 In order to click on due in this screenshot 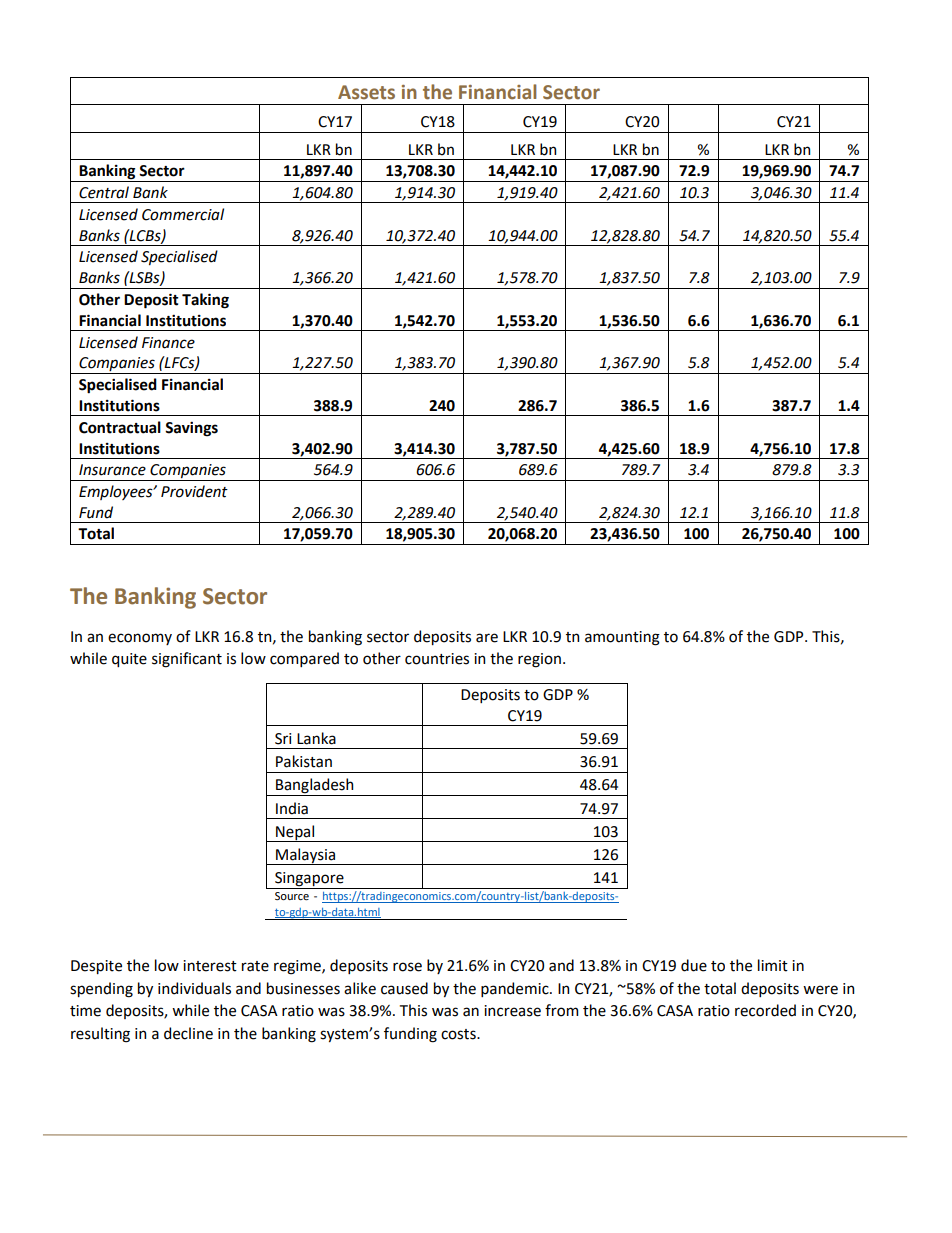, I will do `click(694, 965)`.
